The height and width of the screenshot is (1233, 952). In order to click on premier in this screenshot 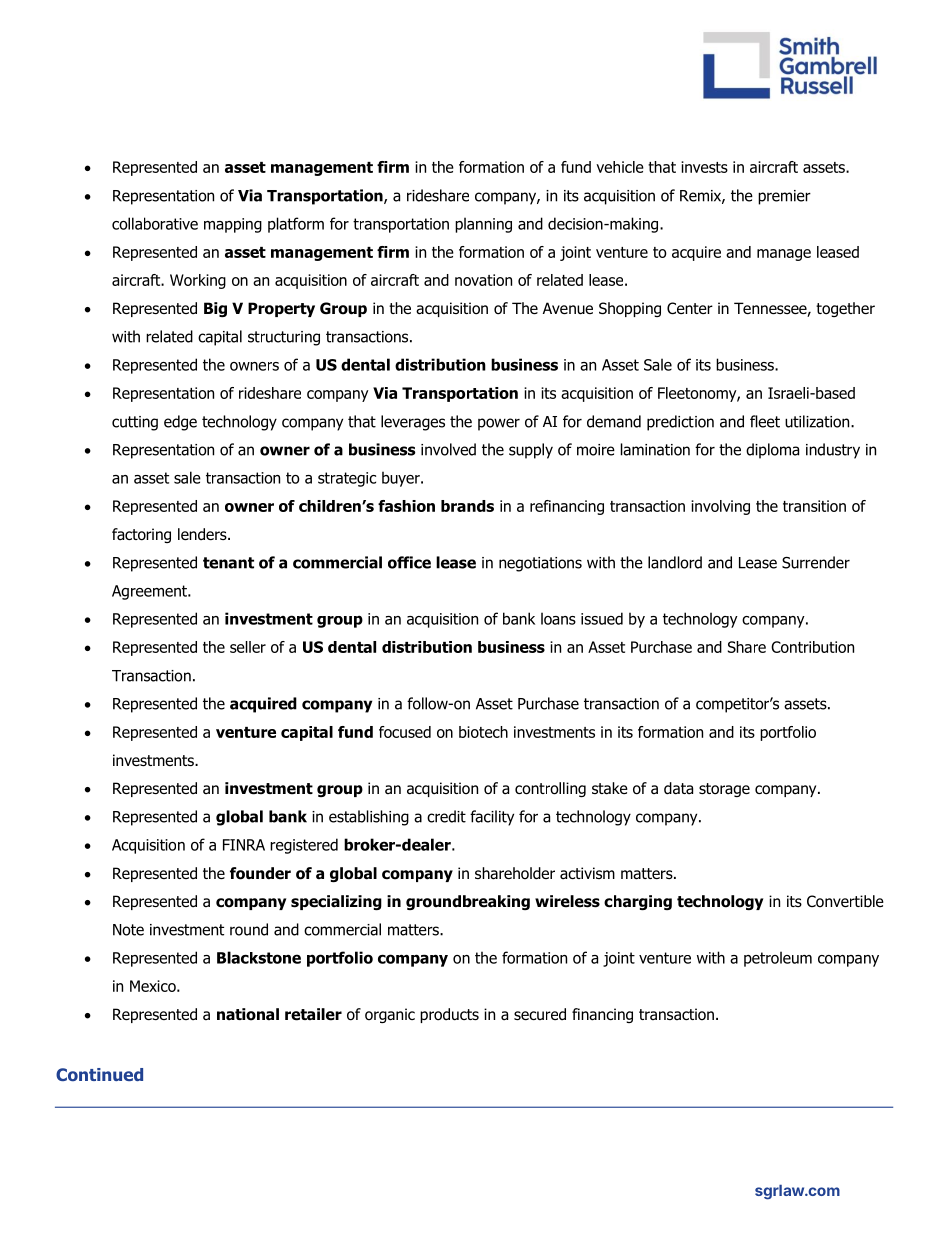, I will do `click(784, 197)`.
